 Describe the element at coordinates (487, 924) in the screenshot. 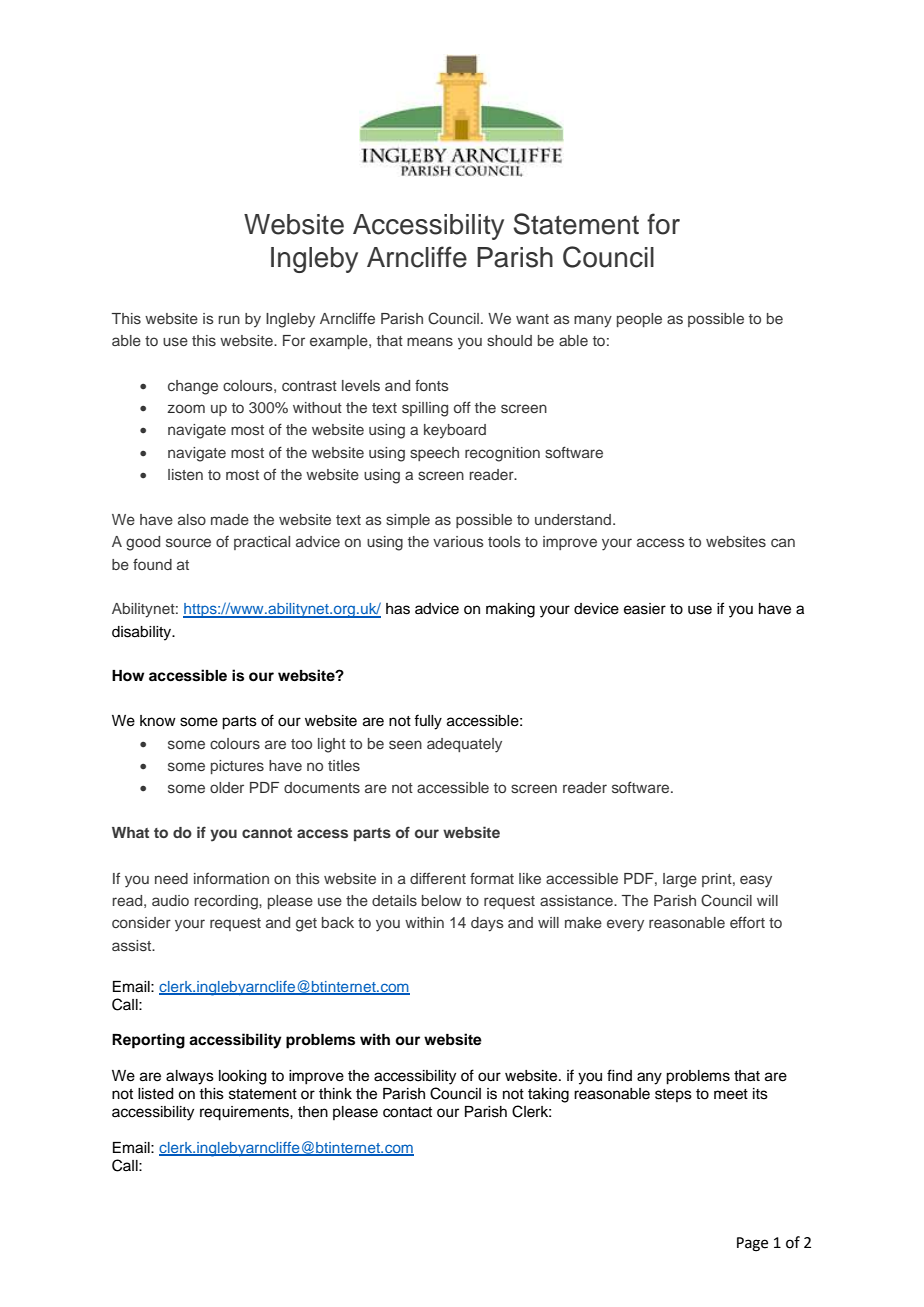

I see `days` at that location.
